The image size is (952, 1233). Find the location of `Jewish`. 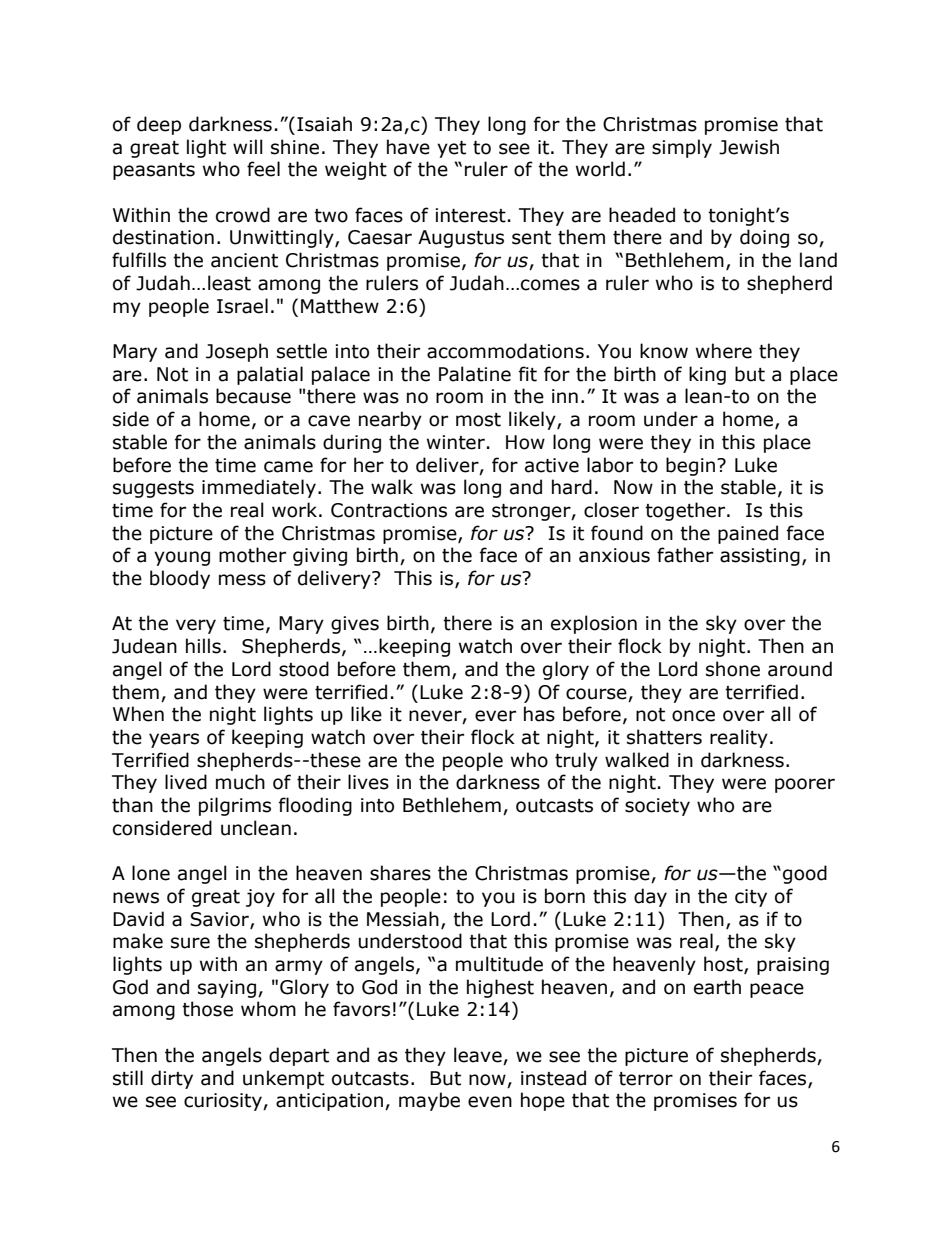

Jewish is located at coordinates (749, 147).
